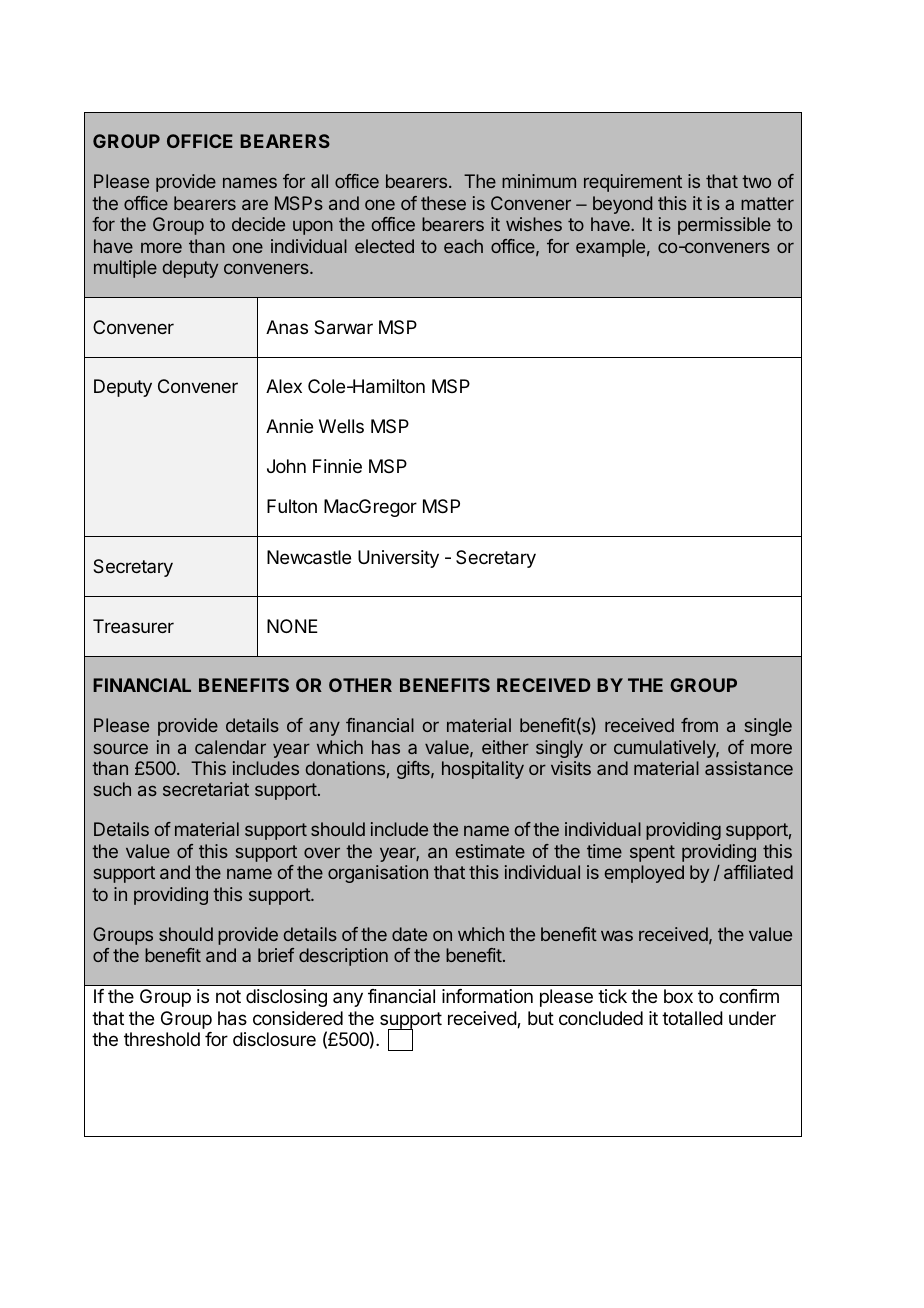  I want to click on these, so click(443, 203).
